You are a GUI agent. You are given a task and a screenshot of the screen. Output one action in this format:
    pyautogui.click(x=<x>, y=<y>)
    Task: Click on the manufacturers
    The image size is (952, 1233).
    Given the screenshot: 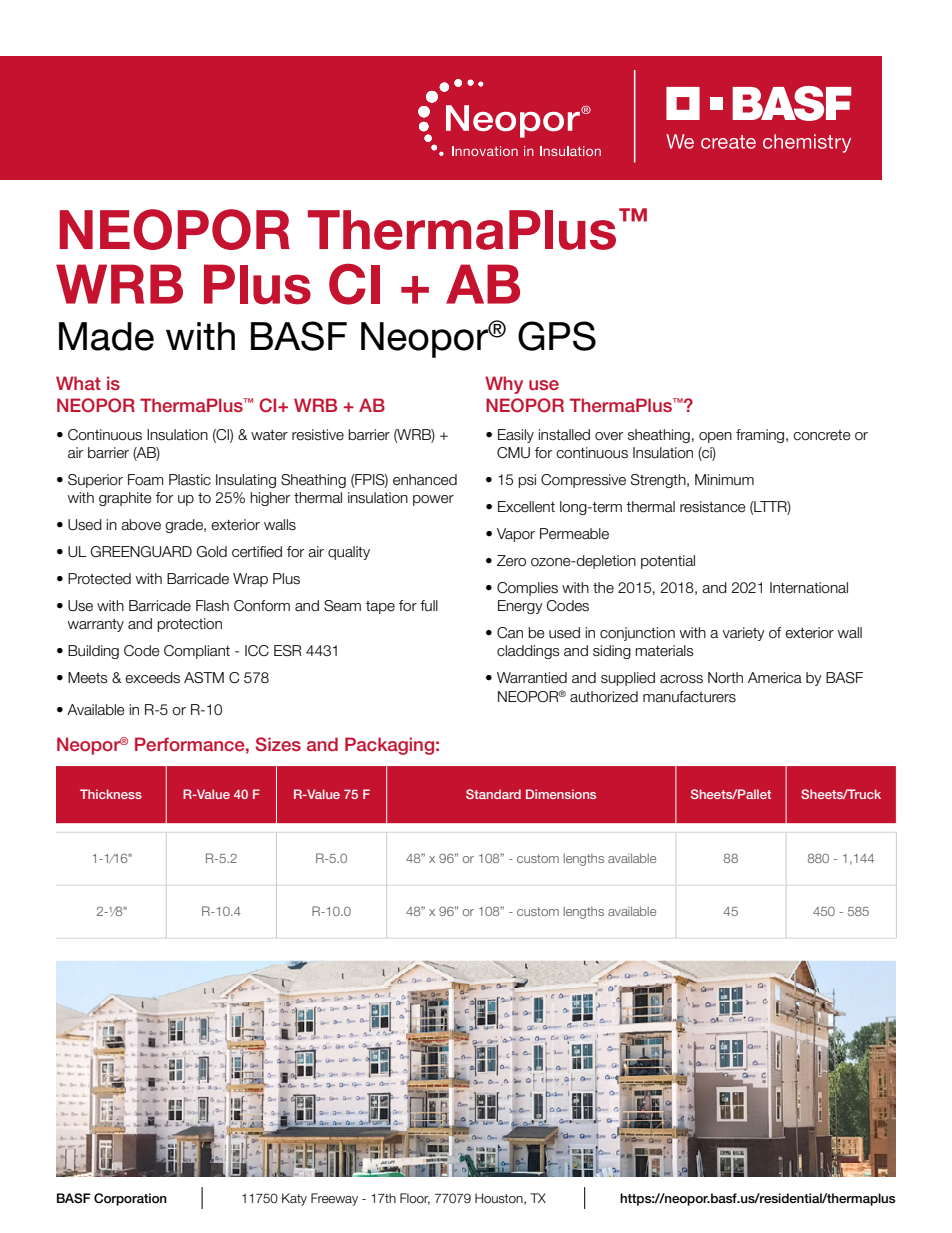 What is the action you would take?
    pyautogui.click(x=689, y=697)
